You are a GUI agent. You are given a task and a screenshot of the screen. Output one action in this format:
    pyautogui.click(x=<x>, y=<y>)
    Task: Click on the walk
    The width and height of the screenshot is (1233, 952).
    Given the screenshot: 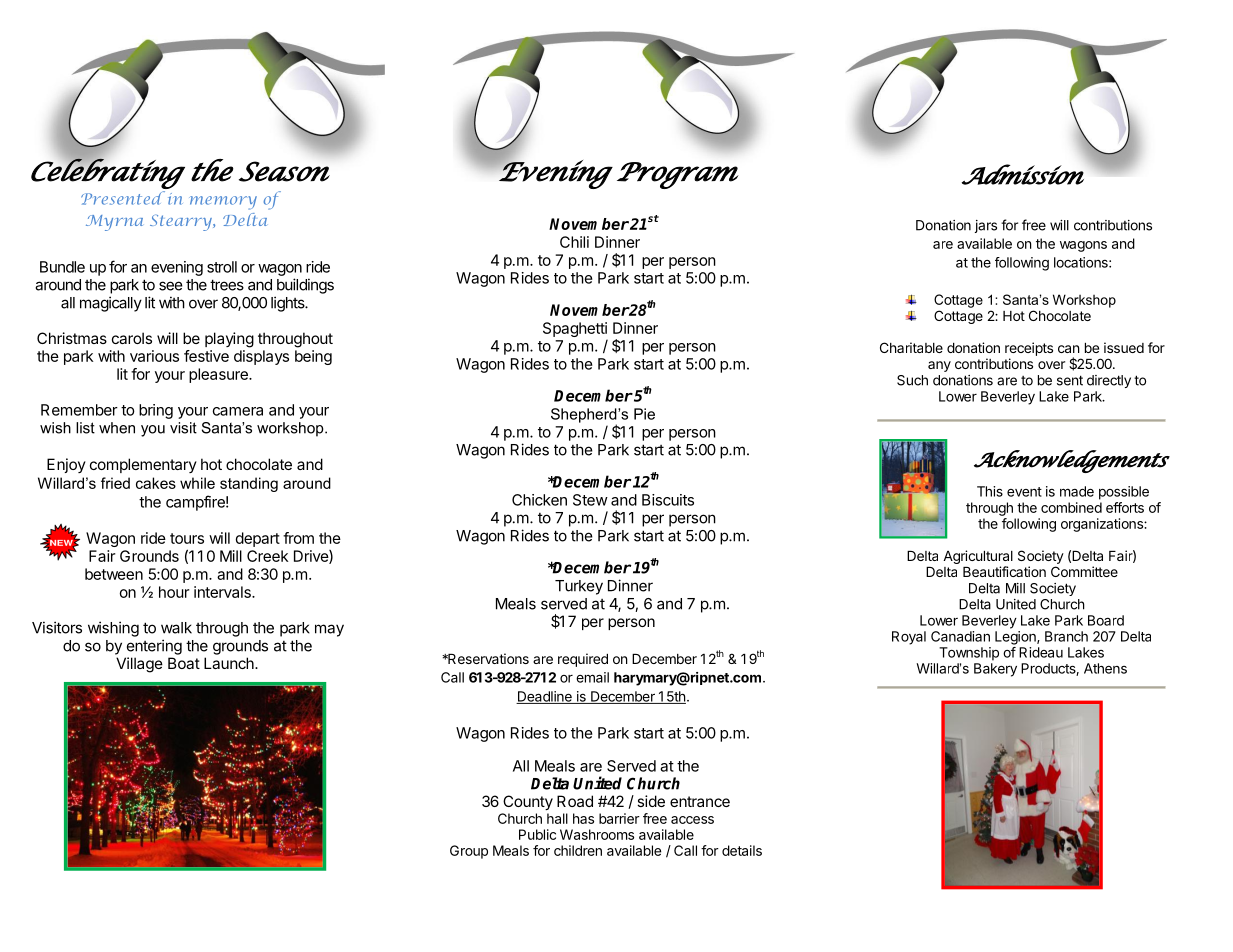 What is the action you would take?
    pyautogui.click(x=176, y=628)
